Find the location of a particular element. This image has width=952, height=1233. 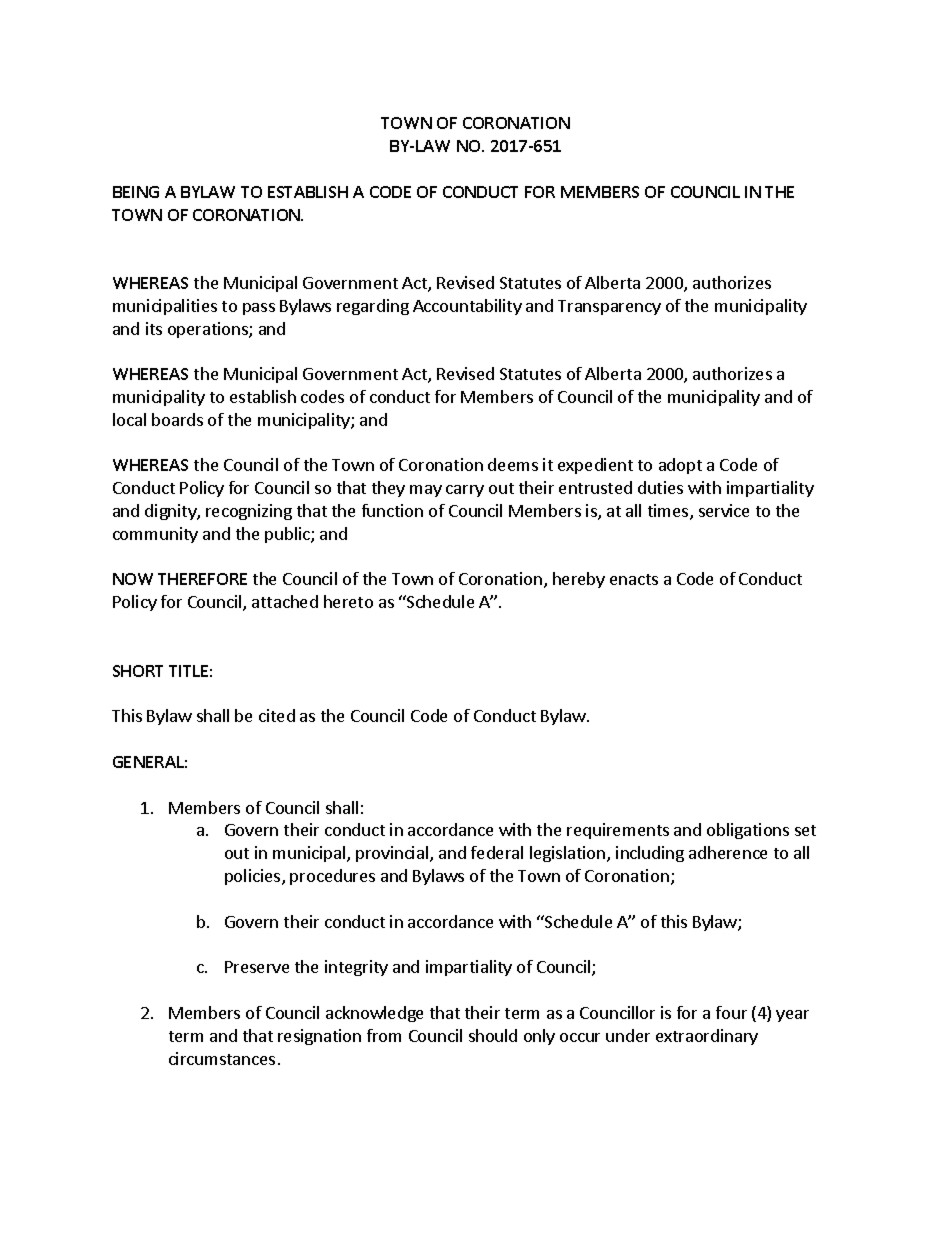

Transparency is located at coordinates (609, 307).
